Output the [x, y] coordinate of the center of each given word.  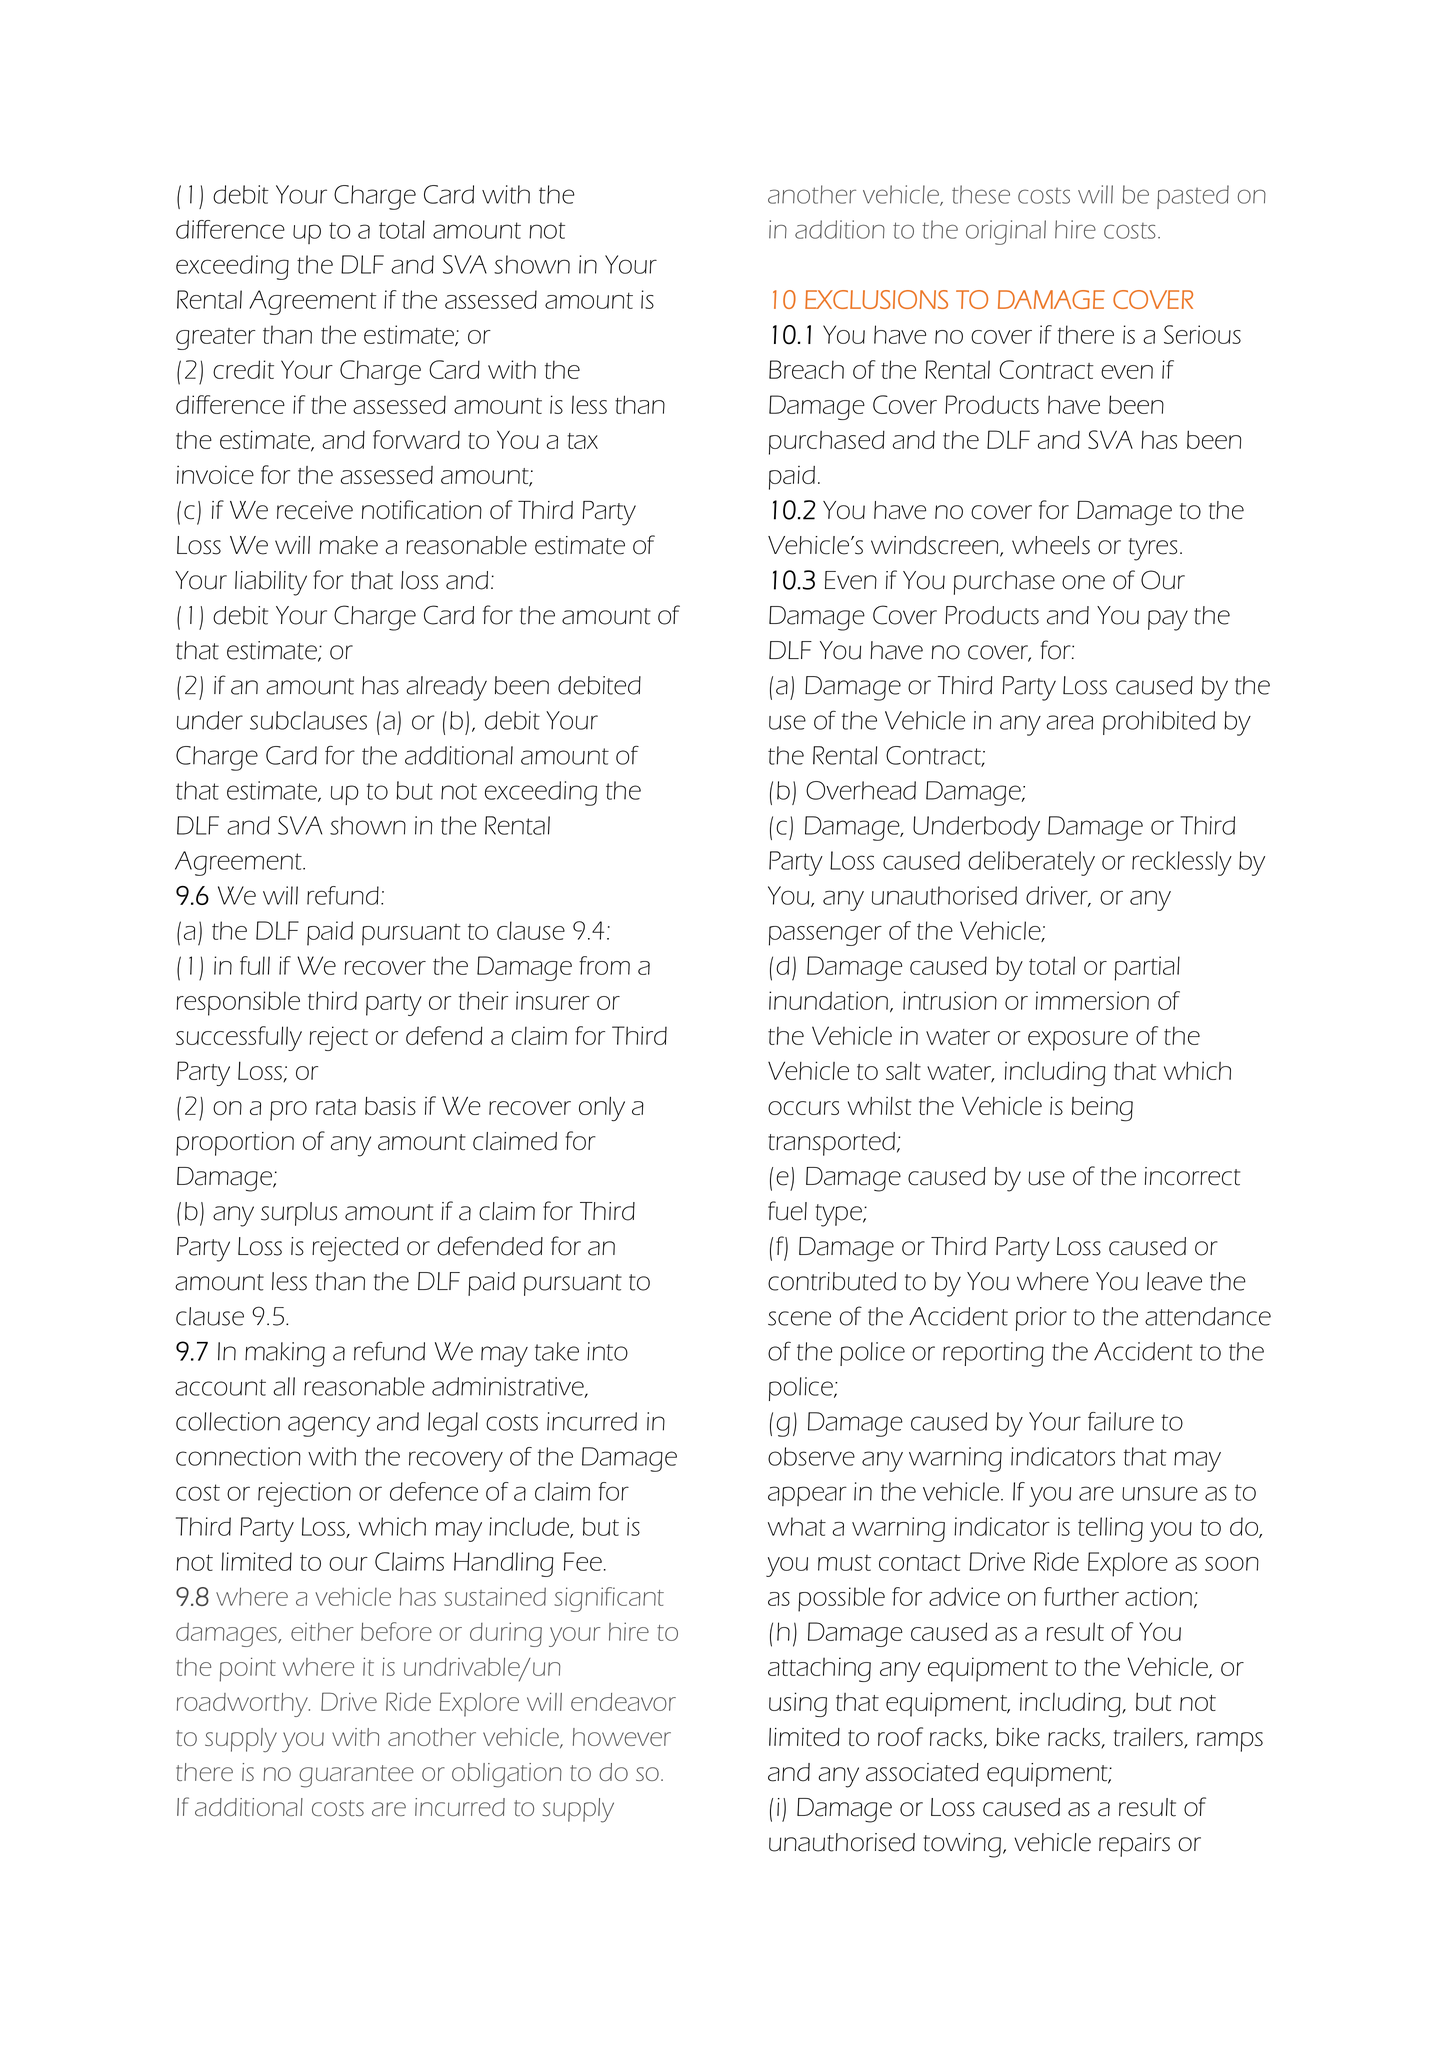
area [1070, 722]
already [446, 688]
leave [1174, 1281]
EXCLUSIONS [876, 299]
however [622, 1737]
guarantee [356, 1776]
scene [799, 1318]
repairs [1134, 1845]
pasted [1193, 197]
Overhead [861, 790]
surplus [299, 1214]
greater [216, 339]
